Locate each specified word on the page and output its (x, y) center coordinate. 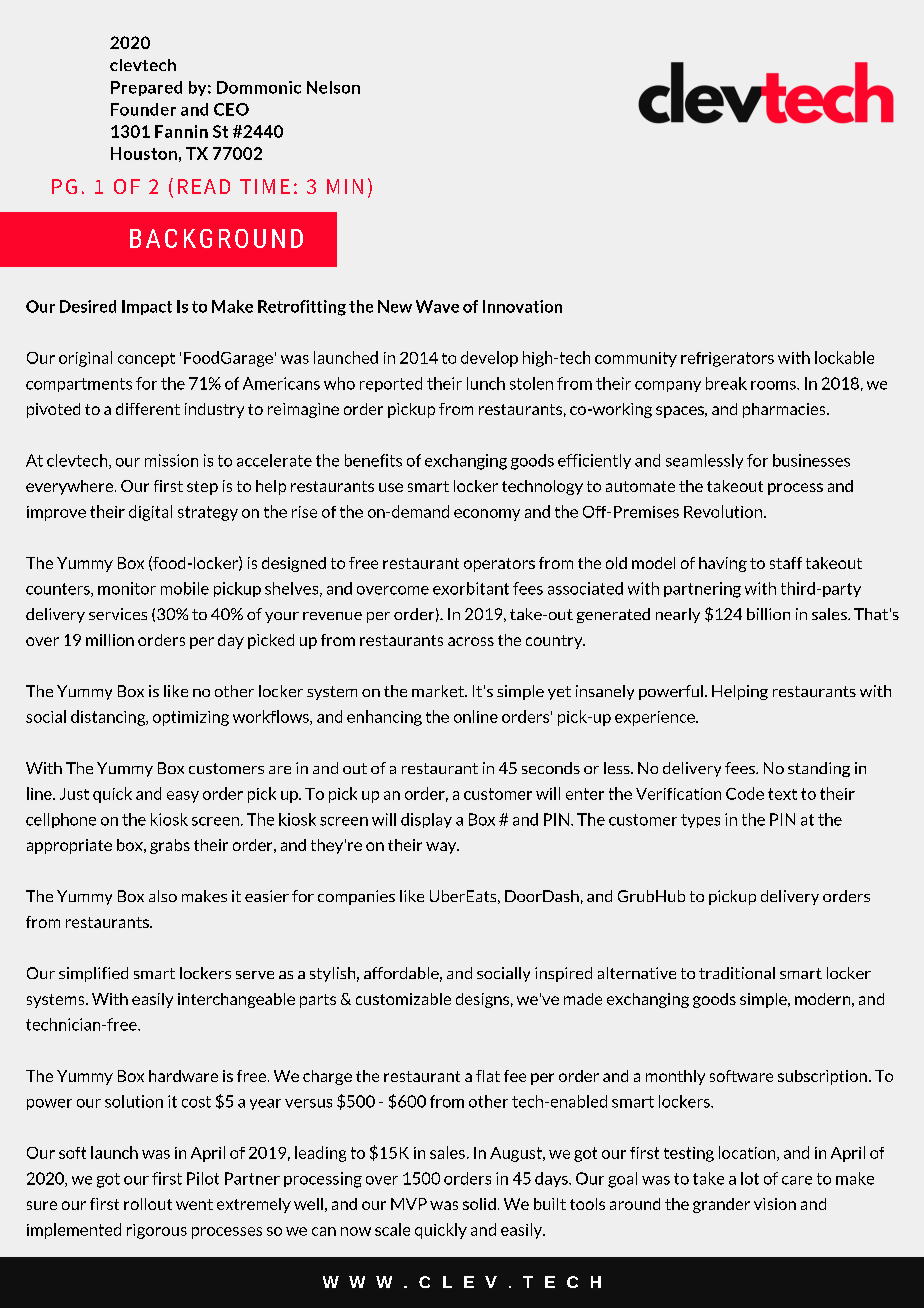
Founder (143, 109)
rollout (148, 1204)
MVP (409, 1204)
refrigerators (727, 359)
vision (775, 1204)
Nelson (333, 87)
